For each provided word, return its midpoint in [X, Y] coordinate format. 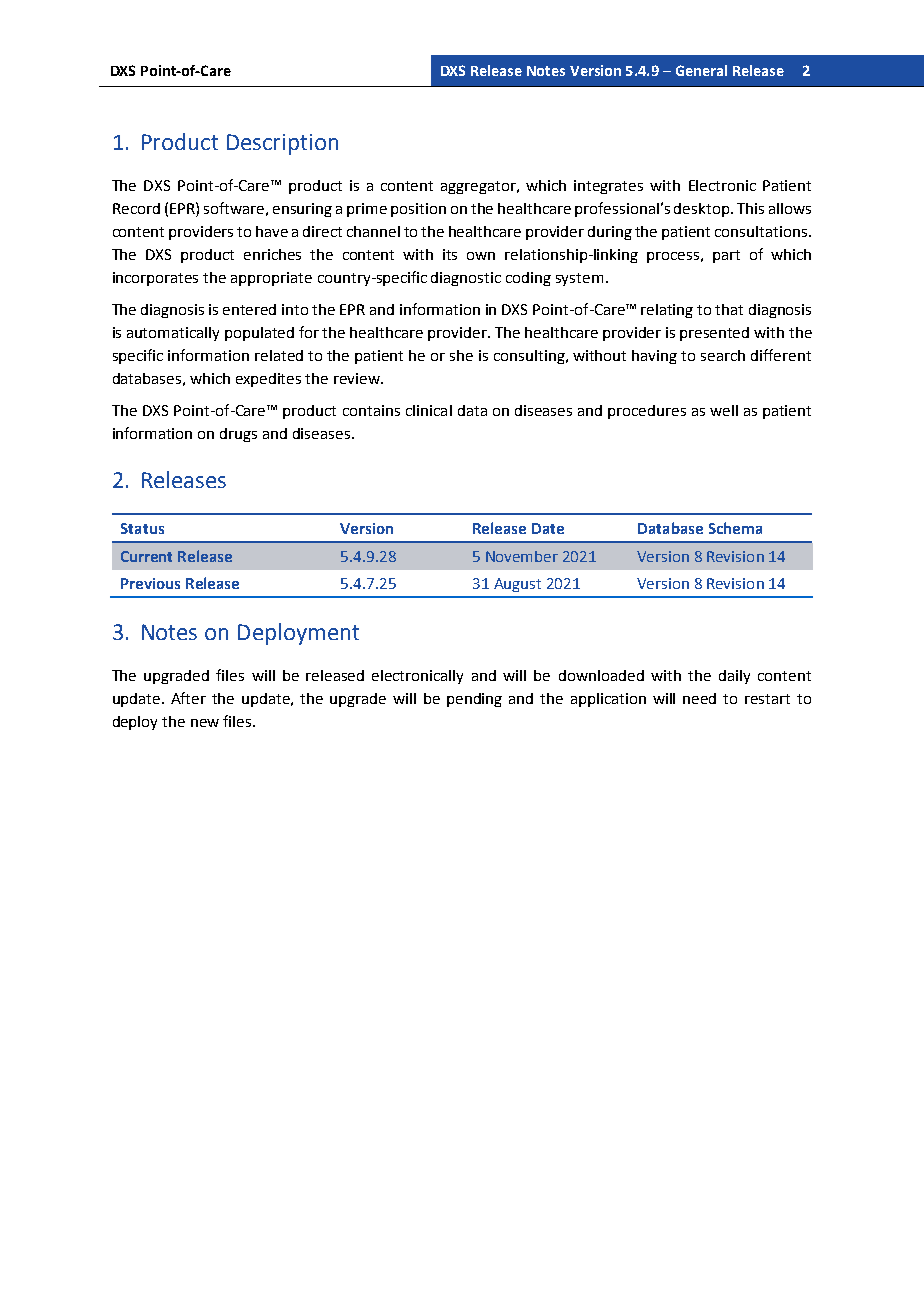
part [726, 256]
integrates [608, 187]
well [724, 410]
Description [282, 144]
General [701, 70]
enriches [272, 254]
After [188, 698]
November [522, 556]
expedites [268, 380]
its [450, 254]
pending [474, 700]
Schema [735, 528]
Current [146, 556]
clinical [429, 410]
